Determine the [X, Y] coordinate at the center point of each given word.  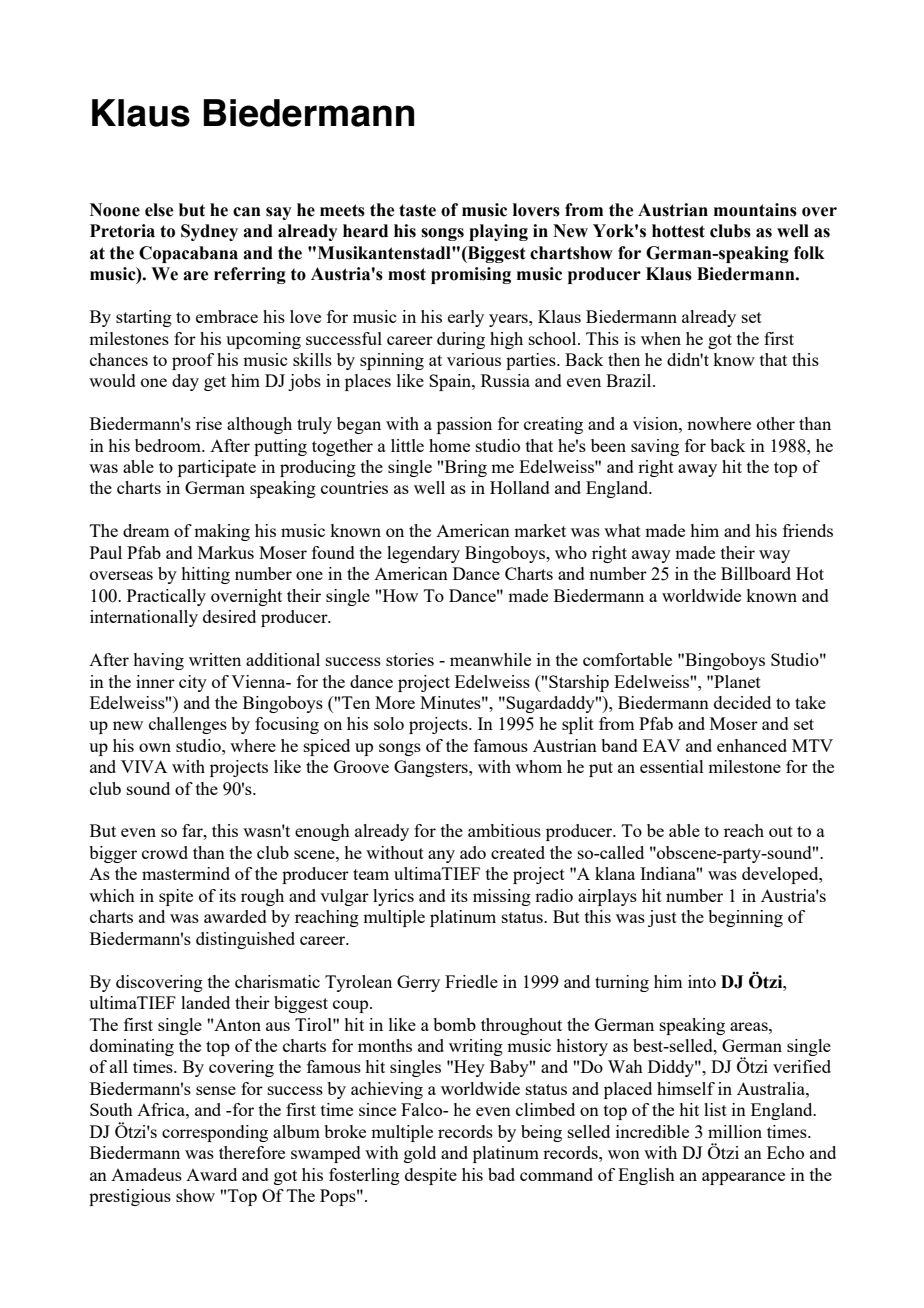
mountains [755, 210]
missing [502, 897]
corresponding [215, 1133]
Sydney [209, 232]
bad [501, 1174]
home [449, 445]
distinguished [245, 940]
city [193, 683]
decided [742, 702]
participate [217, 468]
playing [498, 232]
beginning [745, 918]
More [395, 702]
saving [655, 447]
